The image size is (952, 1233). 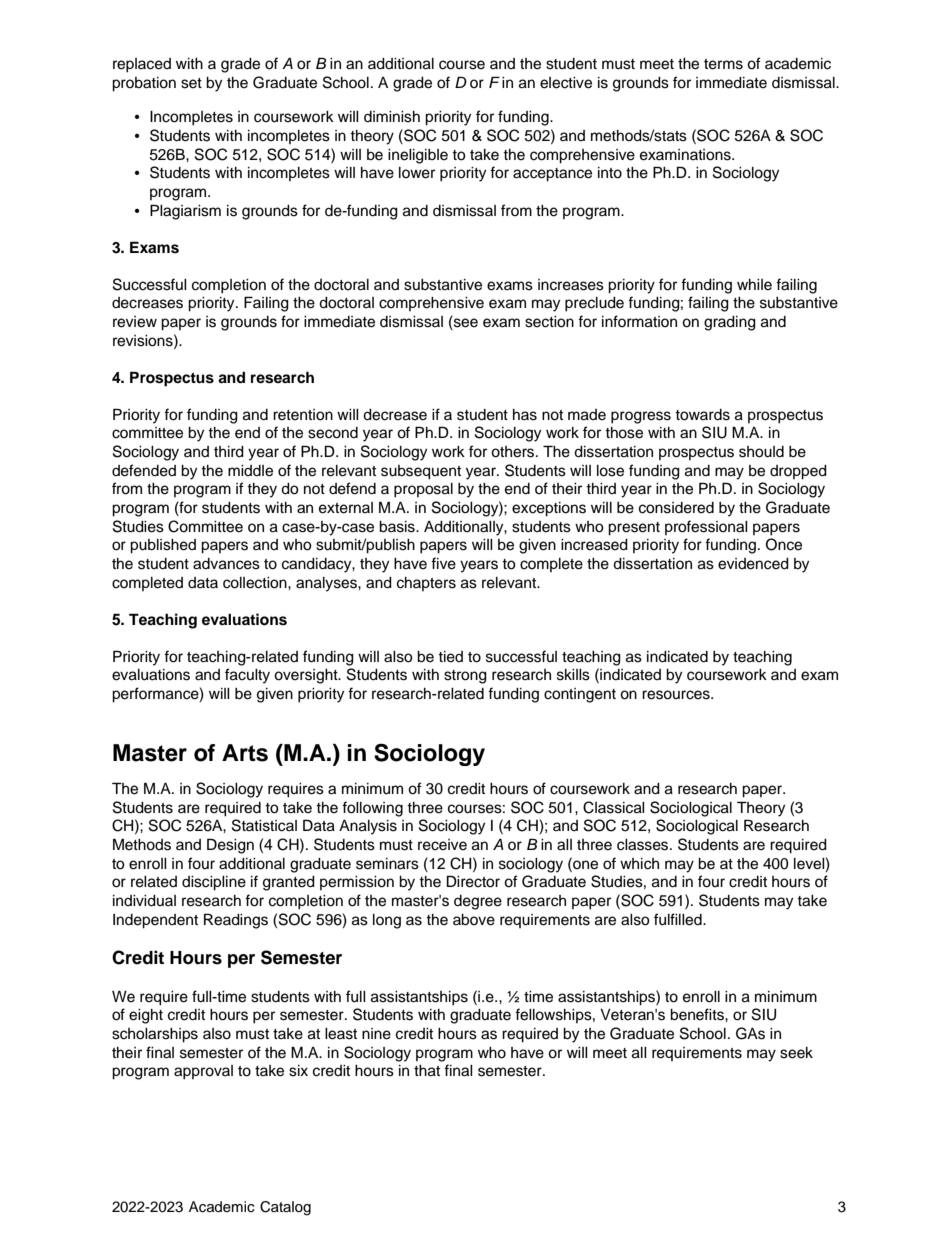 What do you see at coordinates (427, 1071) in the page?
I see `that` at bounding box center [427, 1071].
